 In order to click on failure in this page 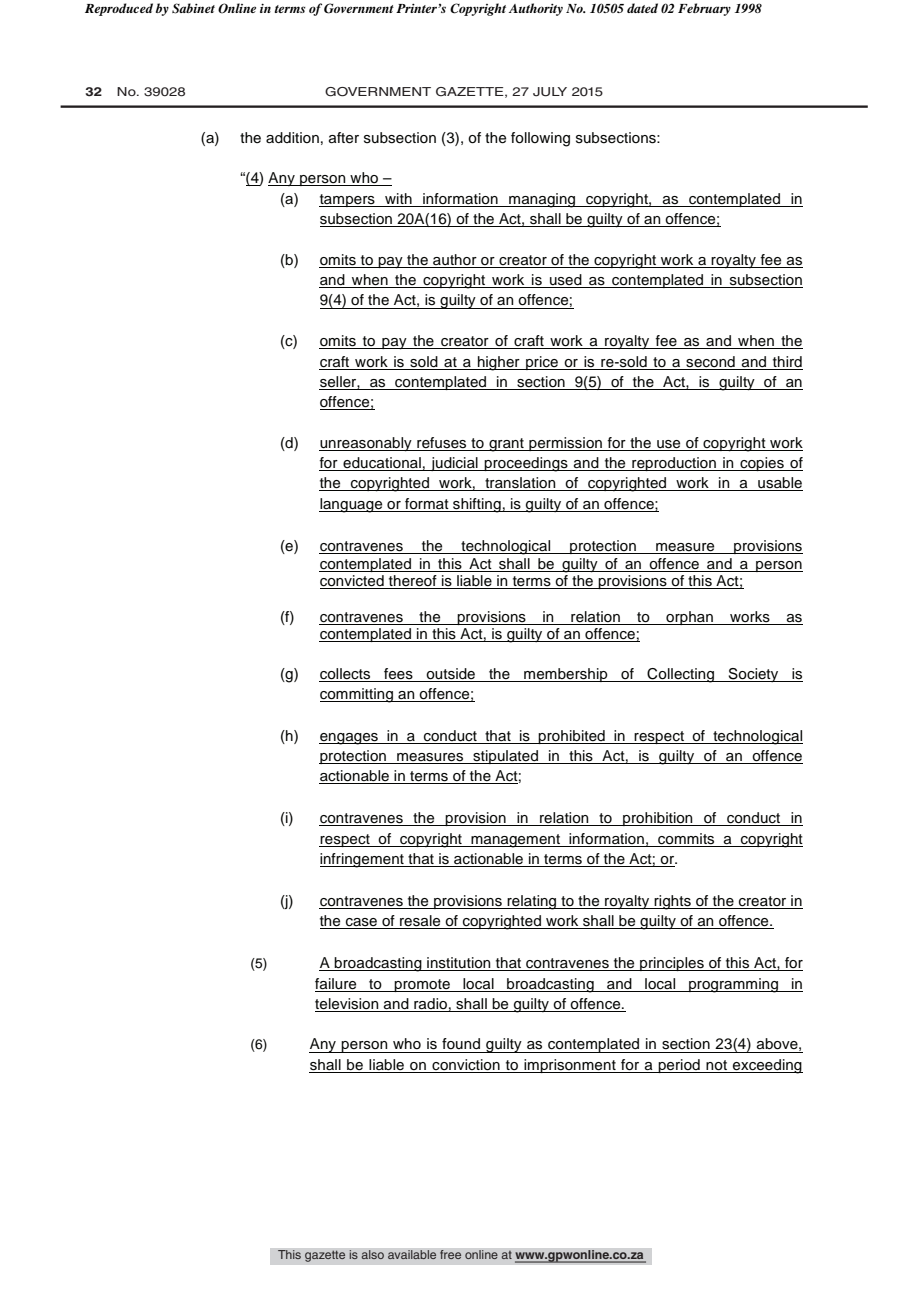, I will do `click(335, 984)`.
